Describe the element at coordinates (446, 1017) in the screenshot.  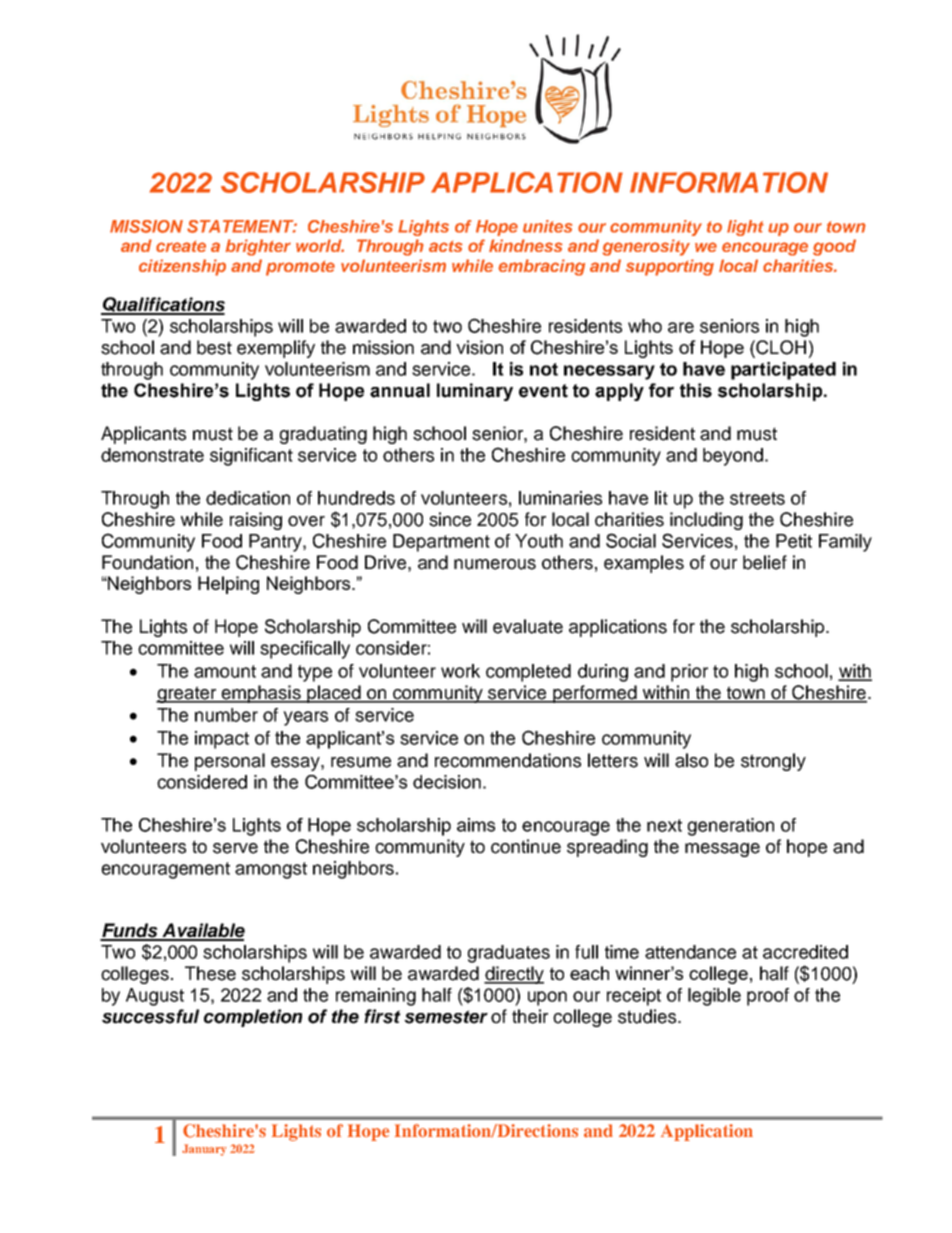
I see `semester` at that location.
